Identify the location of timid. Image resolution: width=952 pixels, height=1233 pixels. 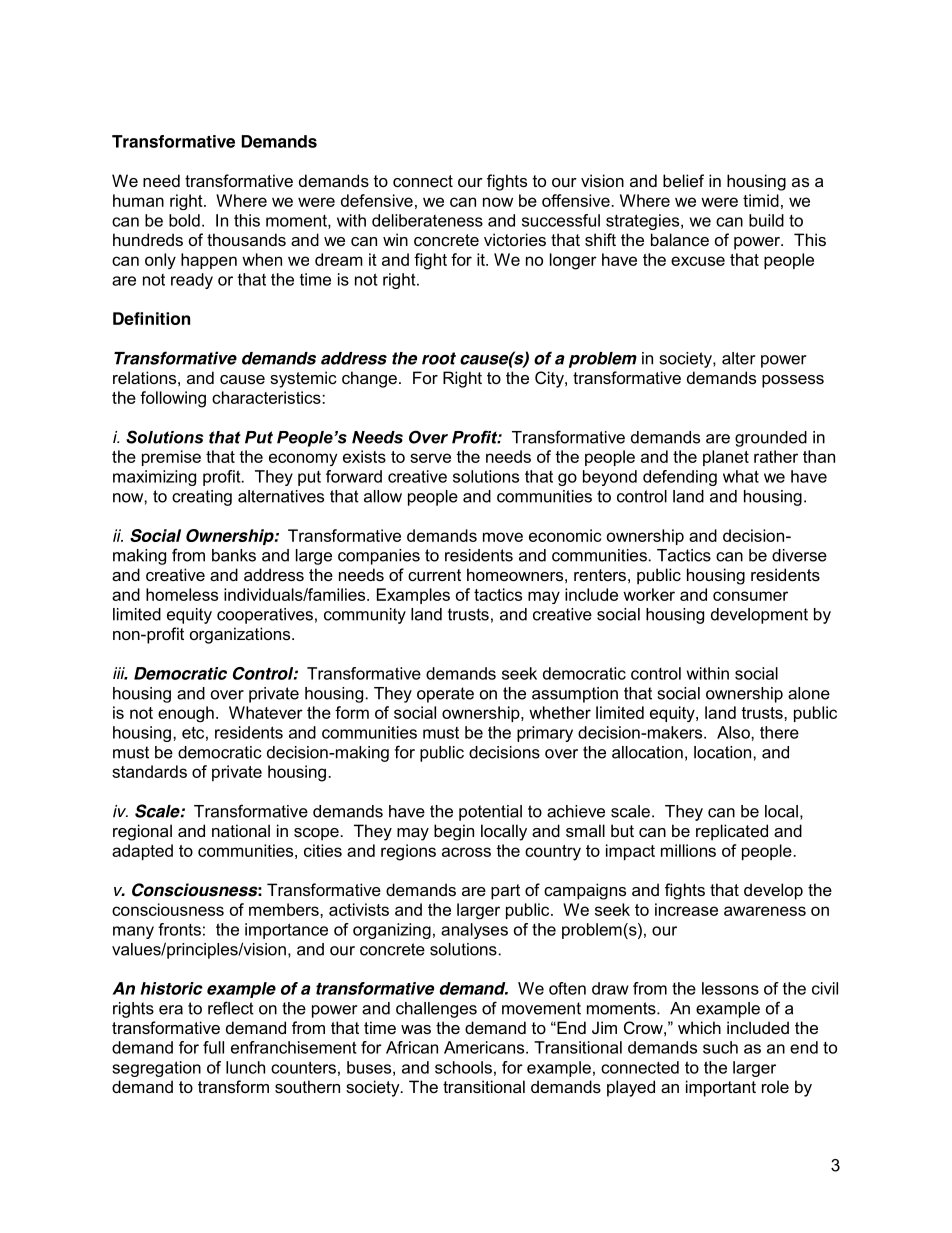
(761, 200).
